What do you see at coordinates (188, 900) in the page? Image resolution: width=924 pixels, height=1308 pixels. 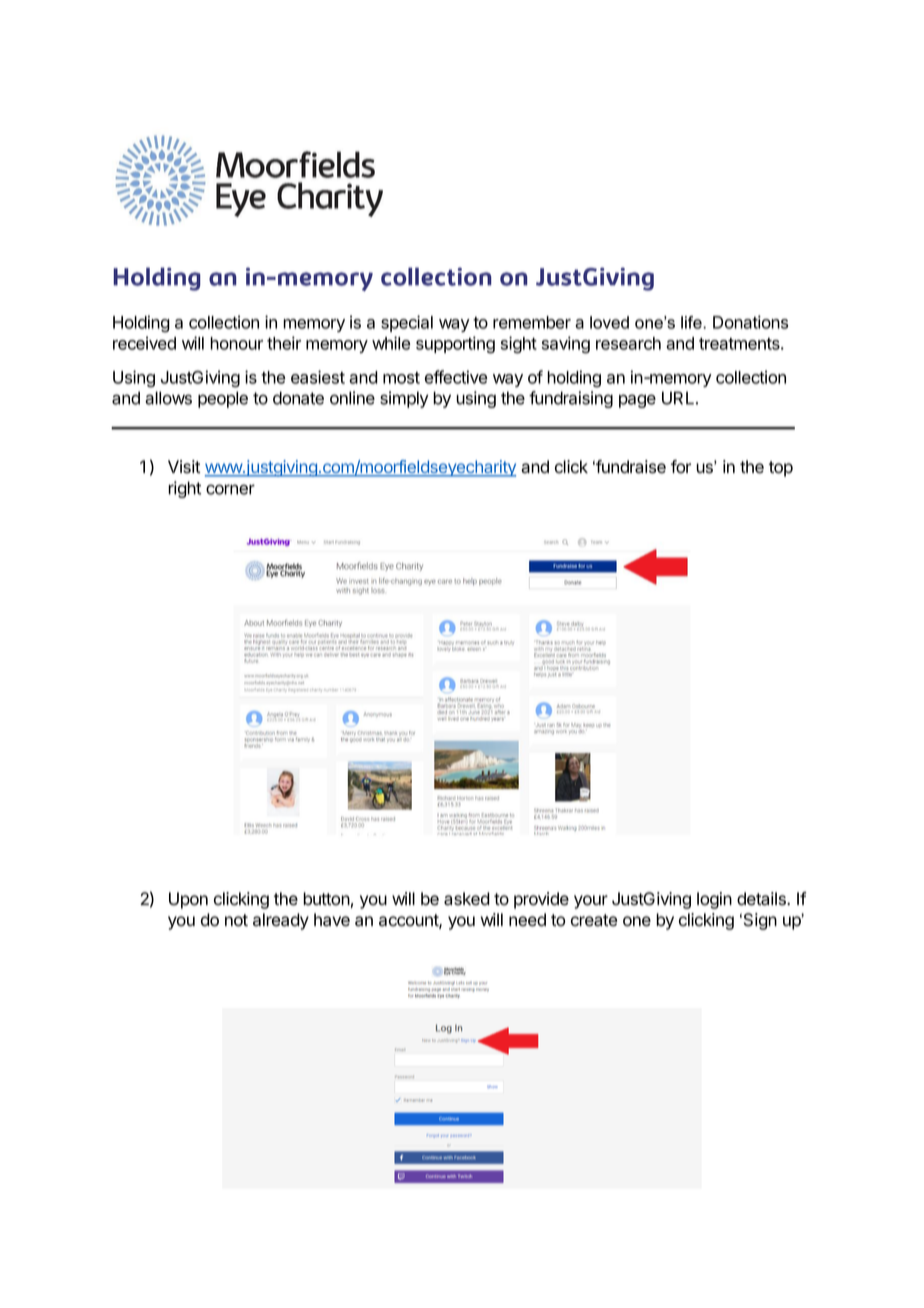 I see `Upon` at bounding box center [188, 900].
